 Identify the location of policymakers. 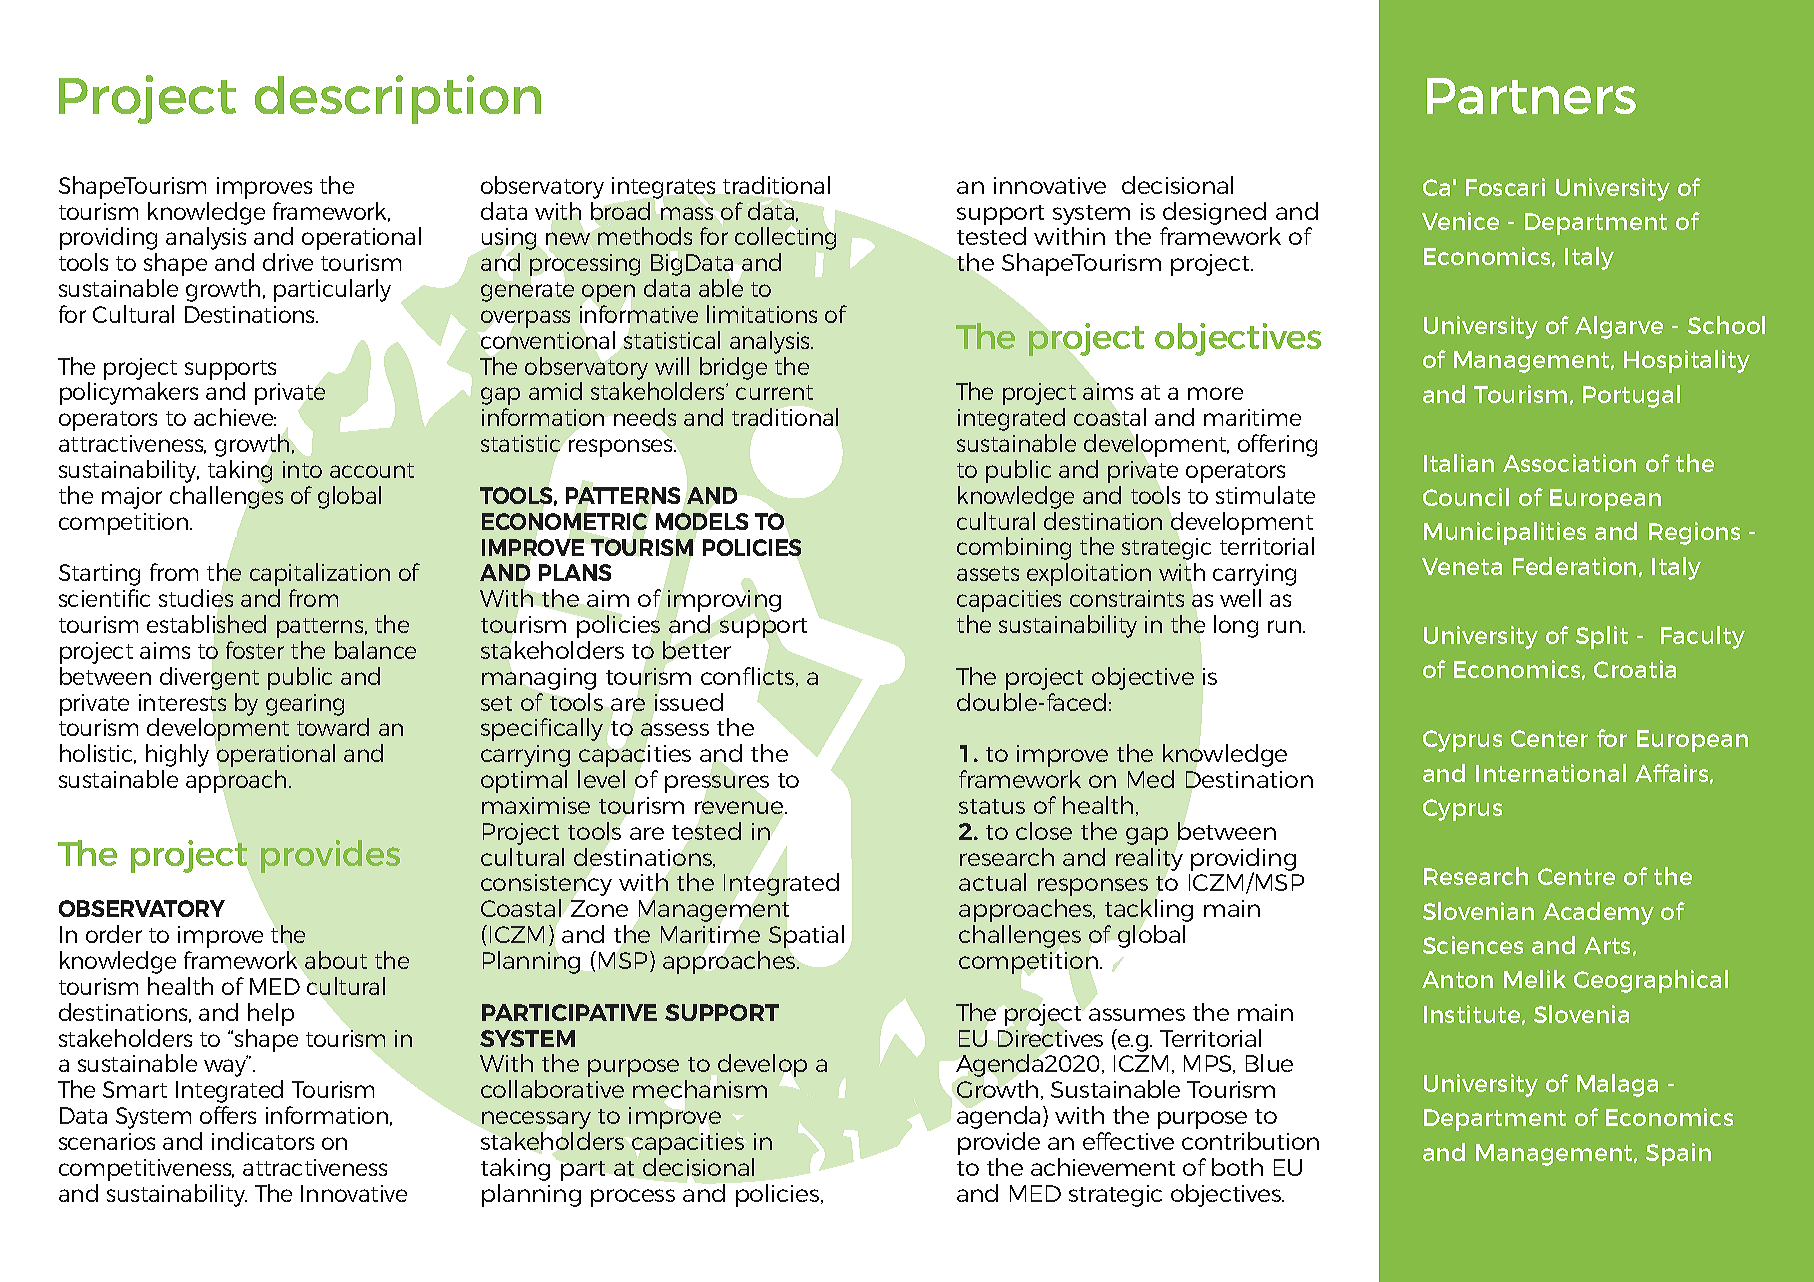
(129, 393).
